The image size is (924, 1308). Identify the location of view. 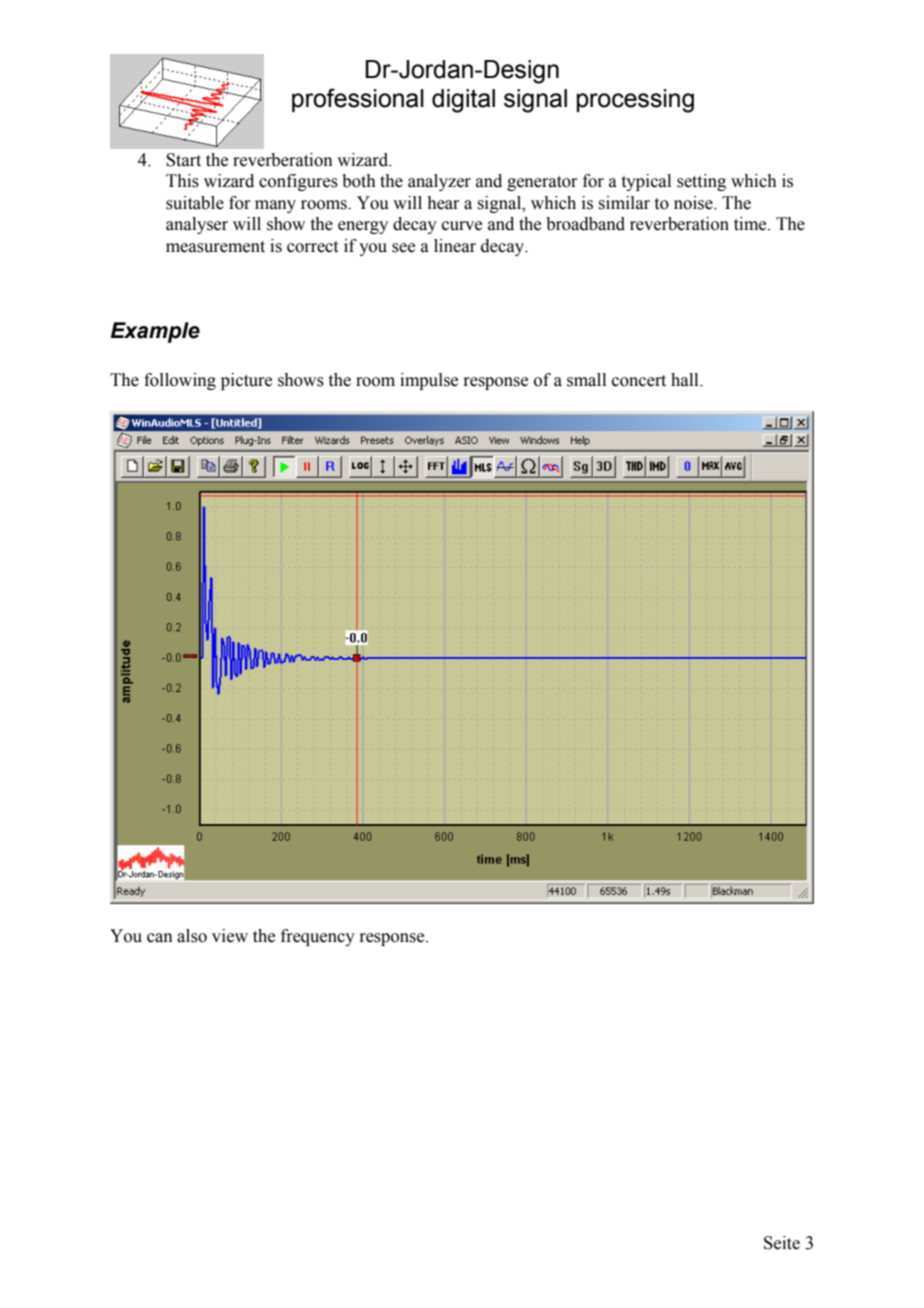
(230, 936).
